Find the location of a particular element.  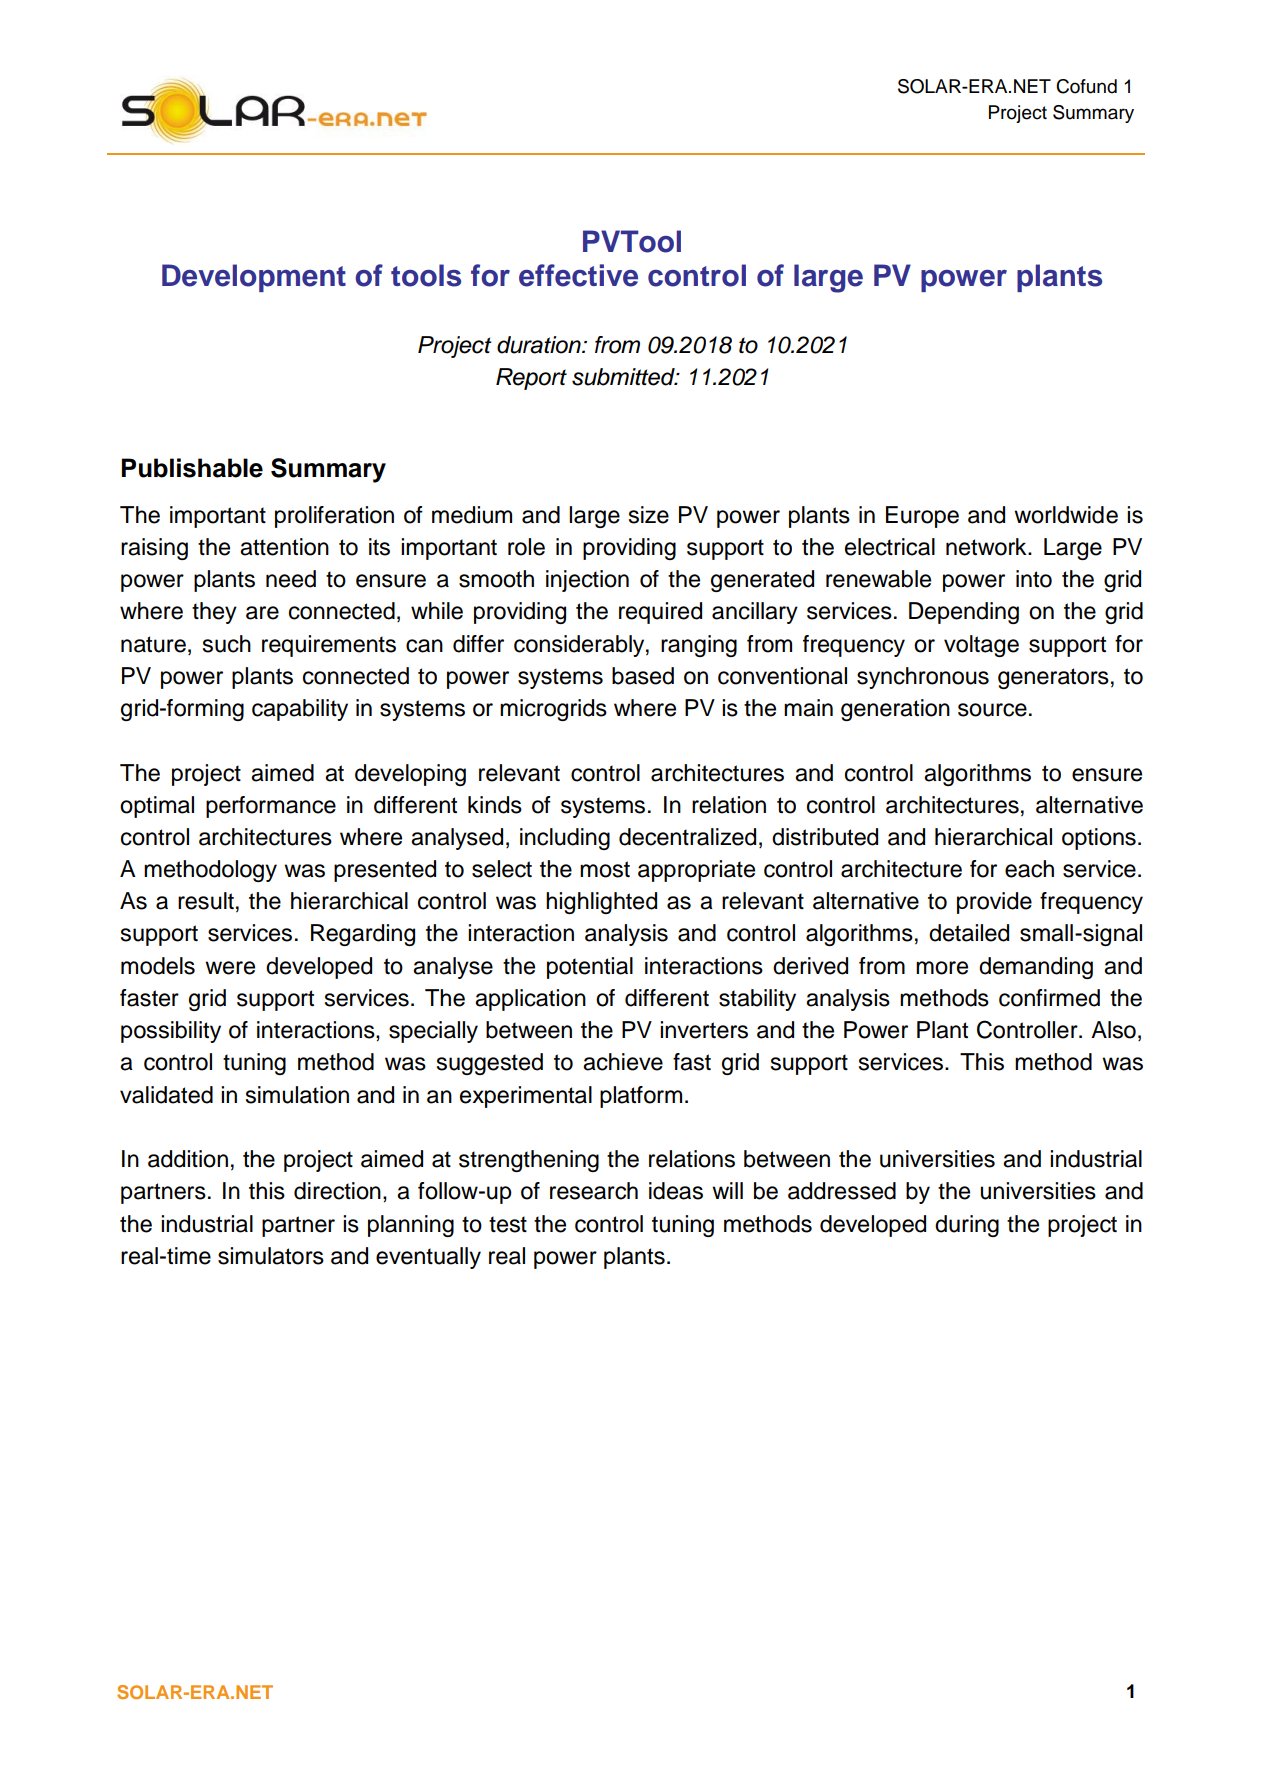

effective is located at coordinates (578, 275).
